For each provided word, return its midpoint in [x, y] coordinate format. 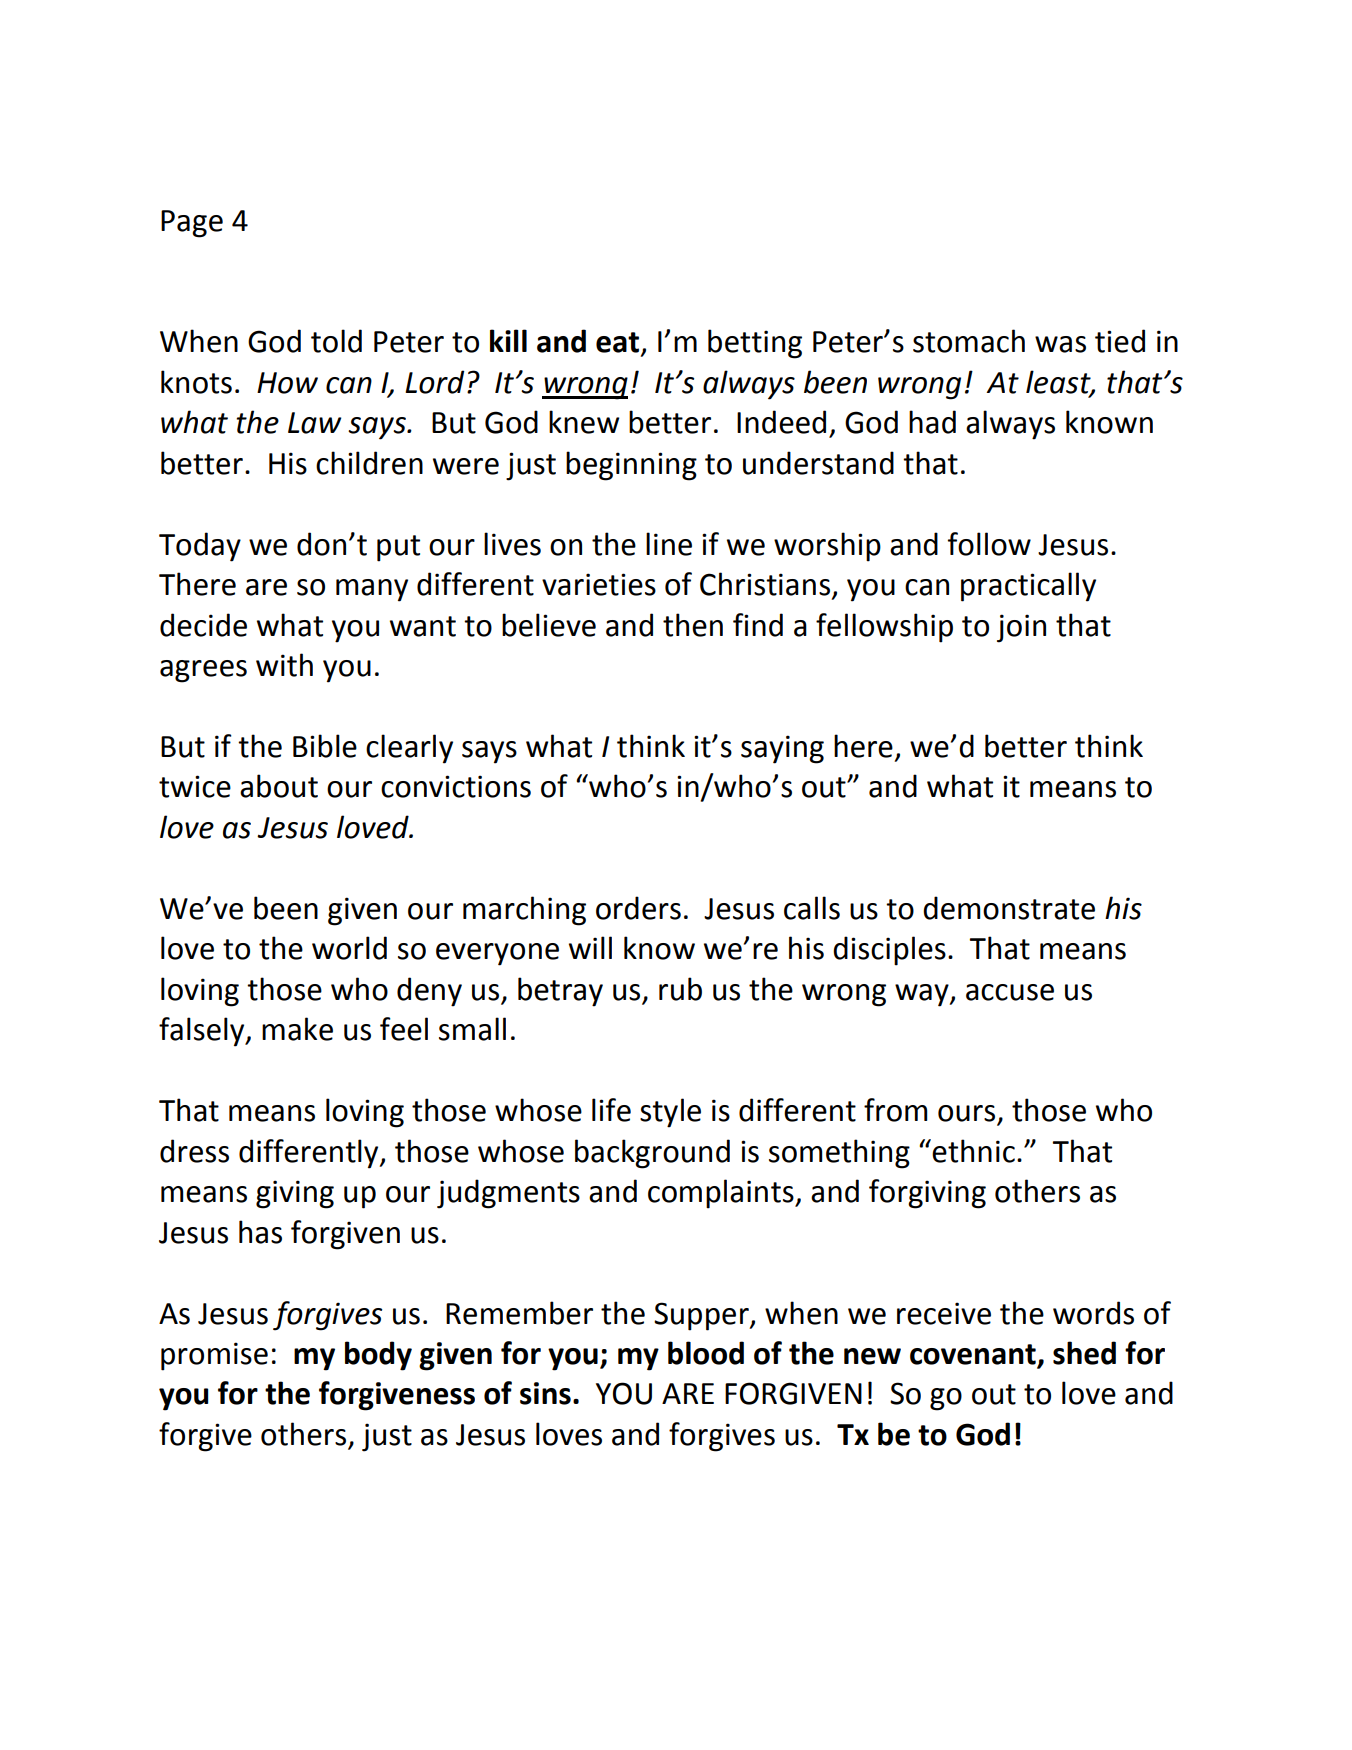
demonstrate [1009, 908]
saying [782, 749]
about [279, 786]
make [297, 1029]
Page [192, 224]
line [669, 544]
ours [968, 1114]
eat [619, 343]
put [398, 548]
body [378, 1356]
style [670, 1113]
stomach [969, 341]
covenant [974, 1355]
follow [989, 544]
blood [706, 1353]
